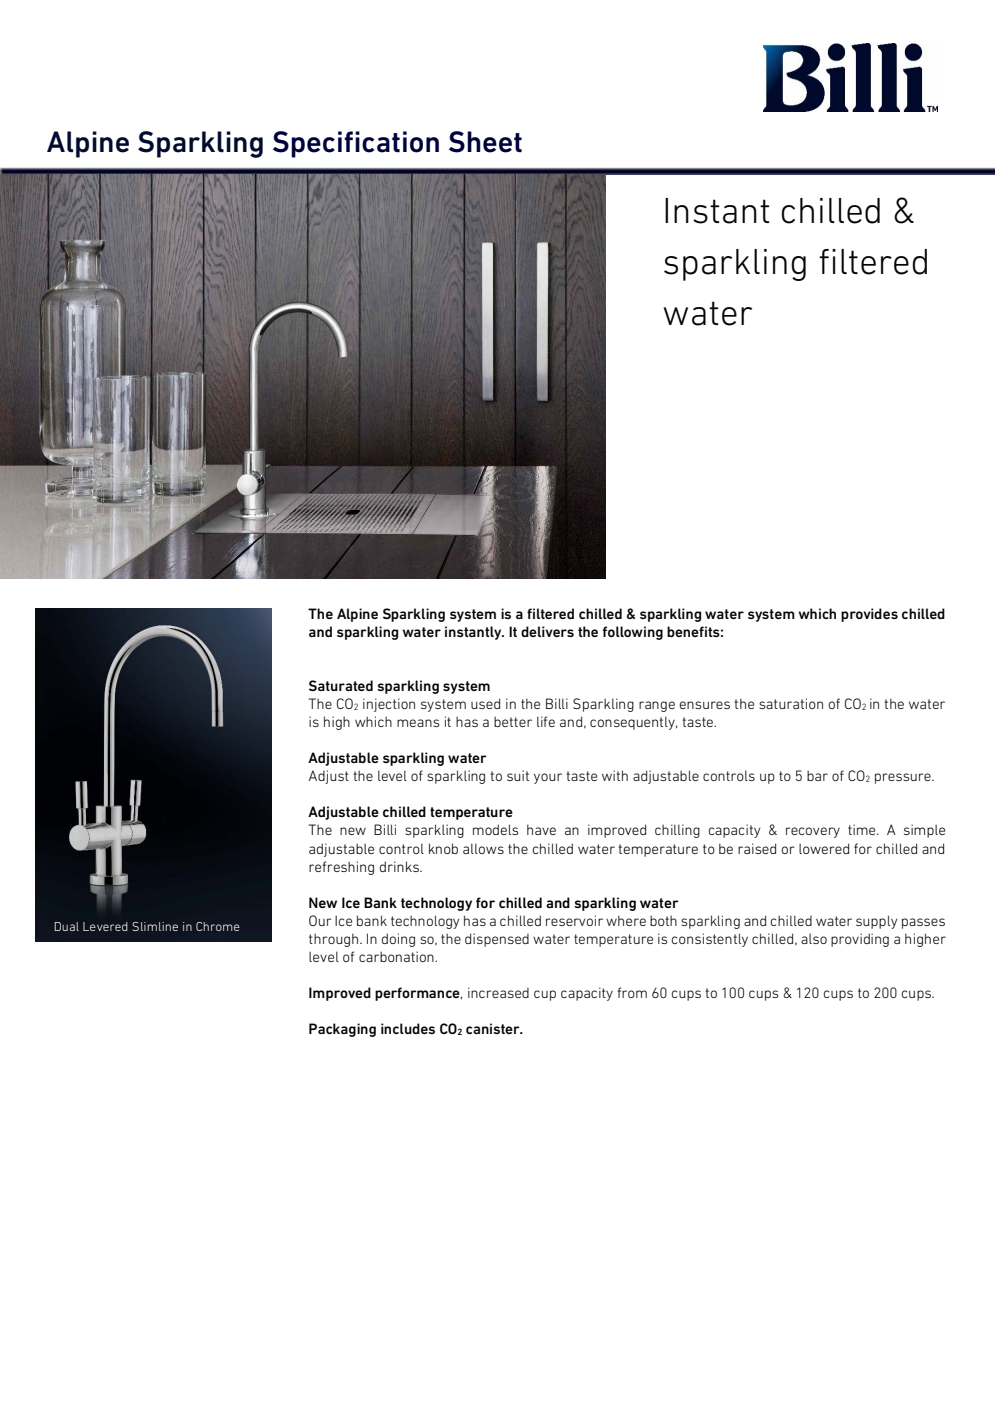 This image has width=995, height=1407. I want to click on Sheet, so click(485, 142).
